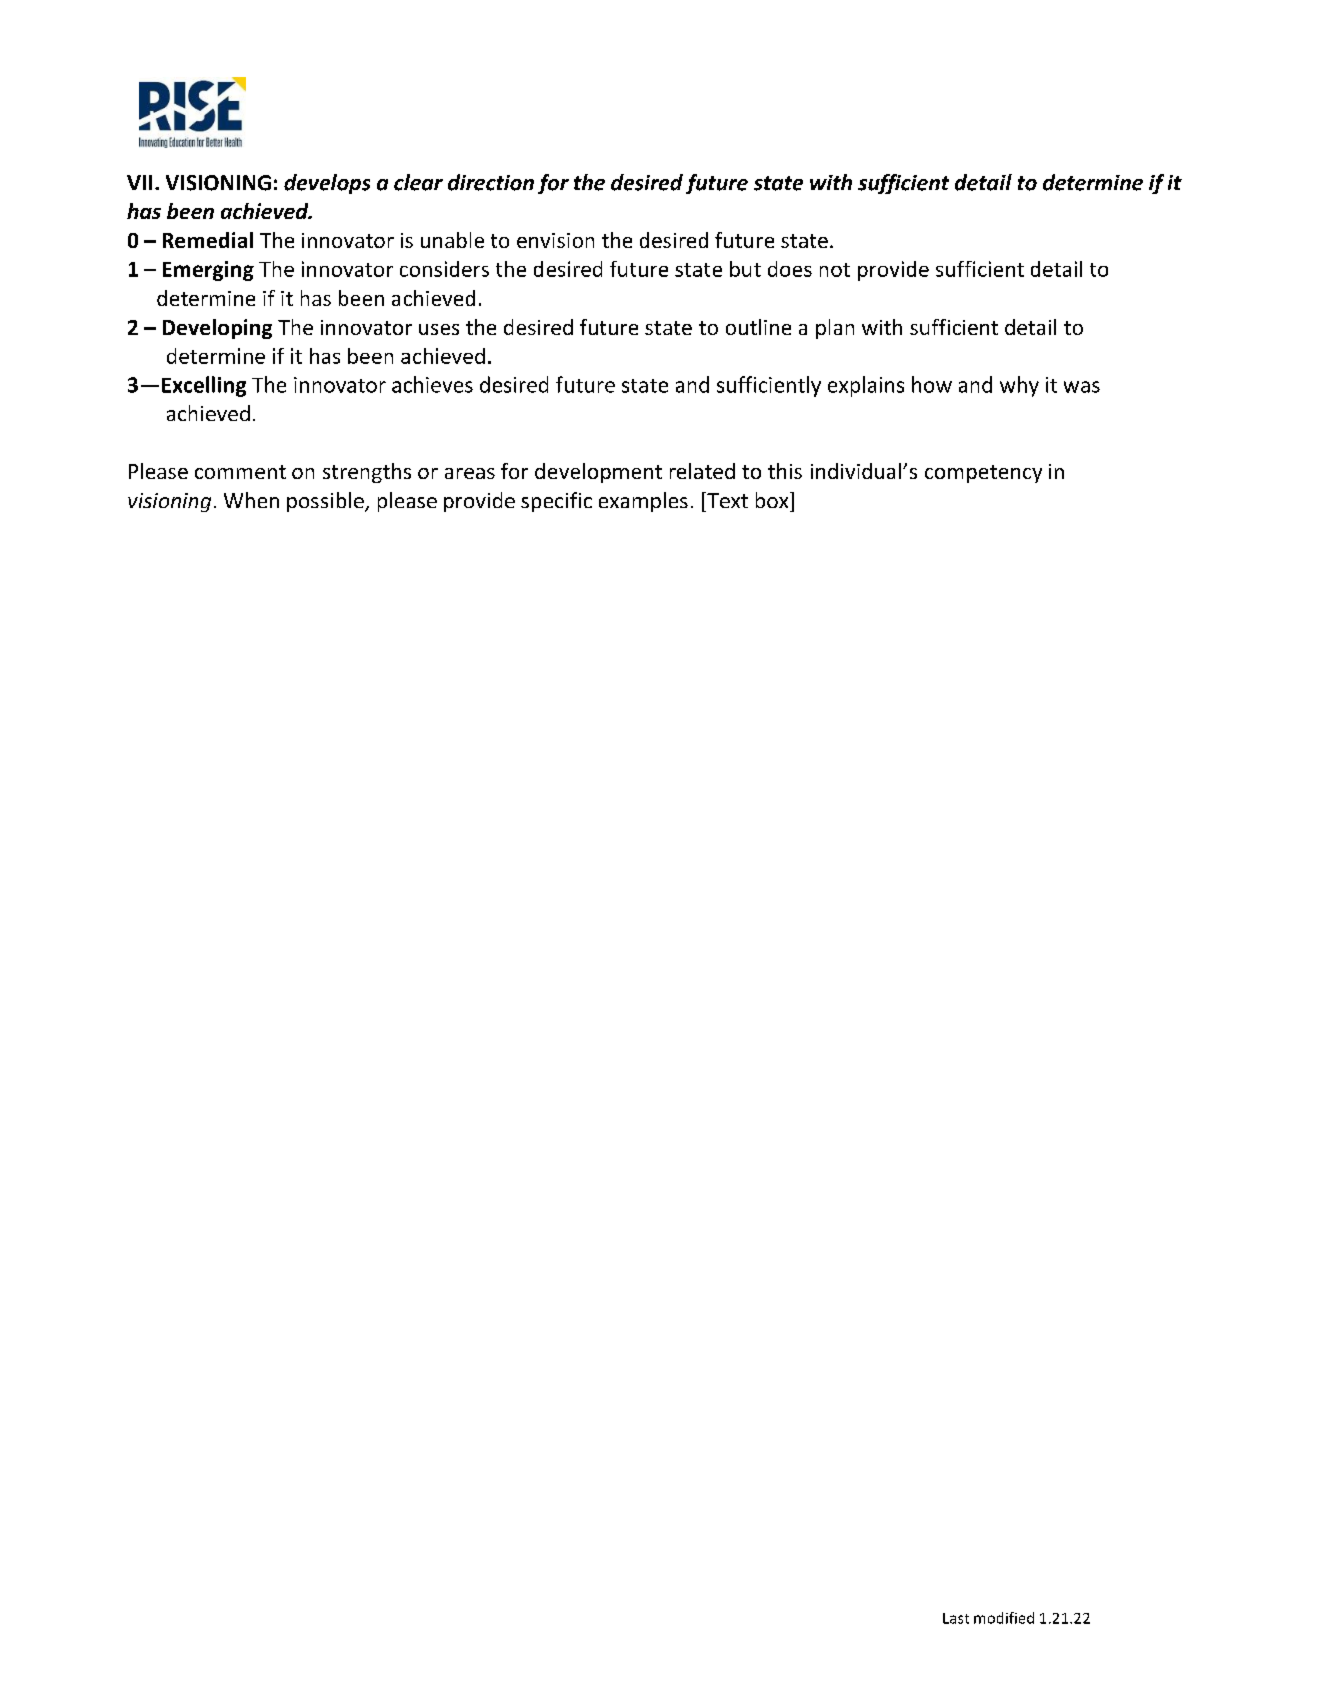 This image has width=1317, height=1704. I want to click on this, so click(785, 471).
